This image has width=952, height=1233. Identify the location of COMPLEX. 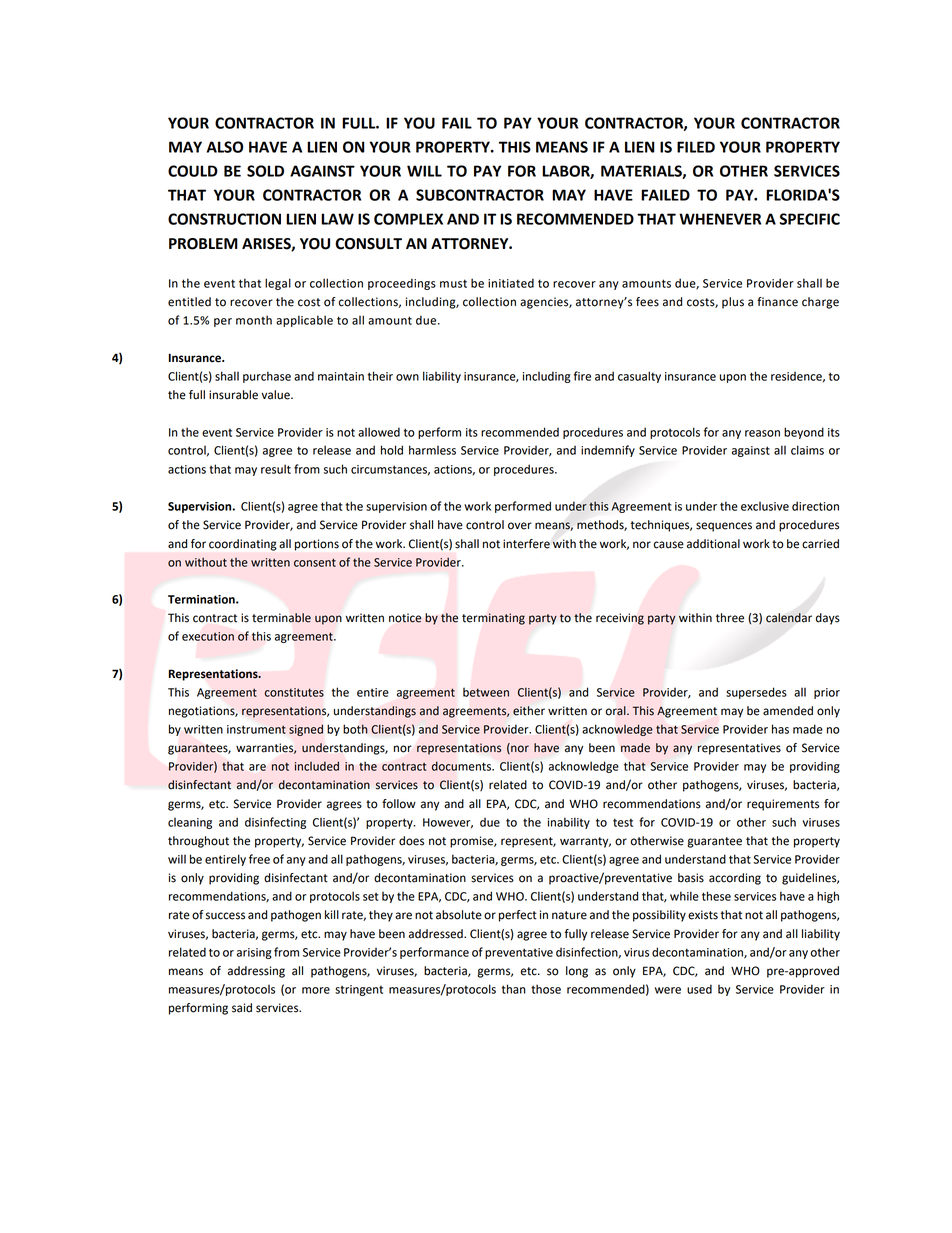
(408, 219).
